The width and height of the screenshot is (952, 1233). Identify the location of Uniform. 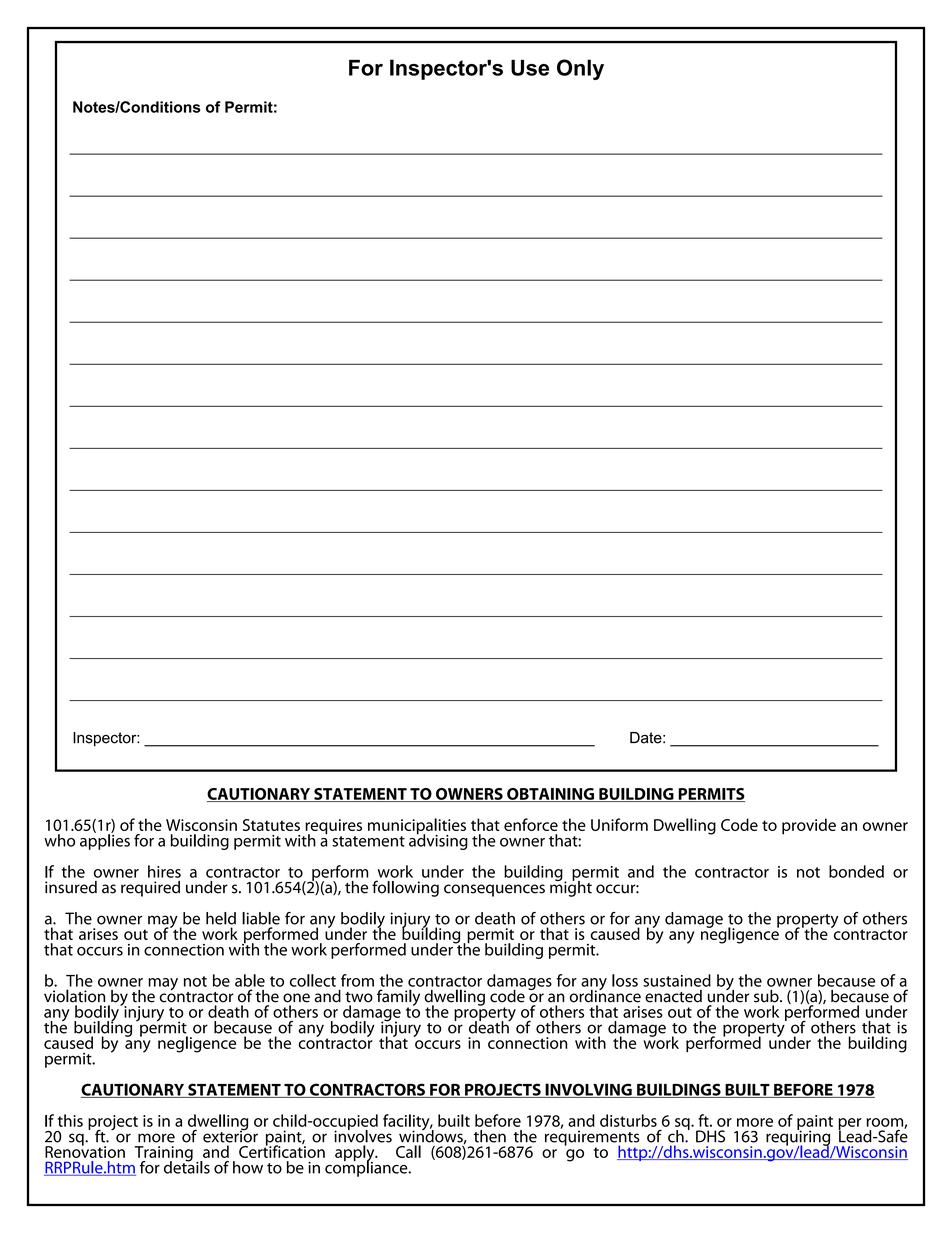
(619, 824).
